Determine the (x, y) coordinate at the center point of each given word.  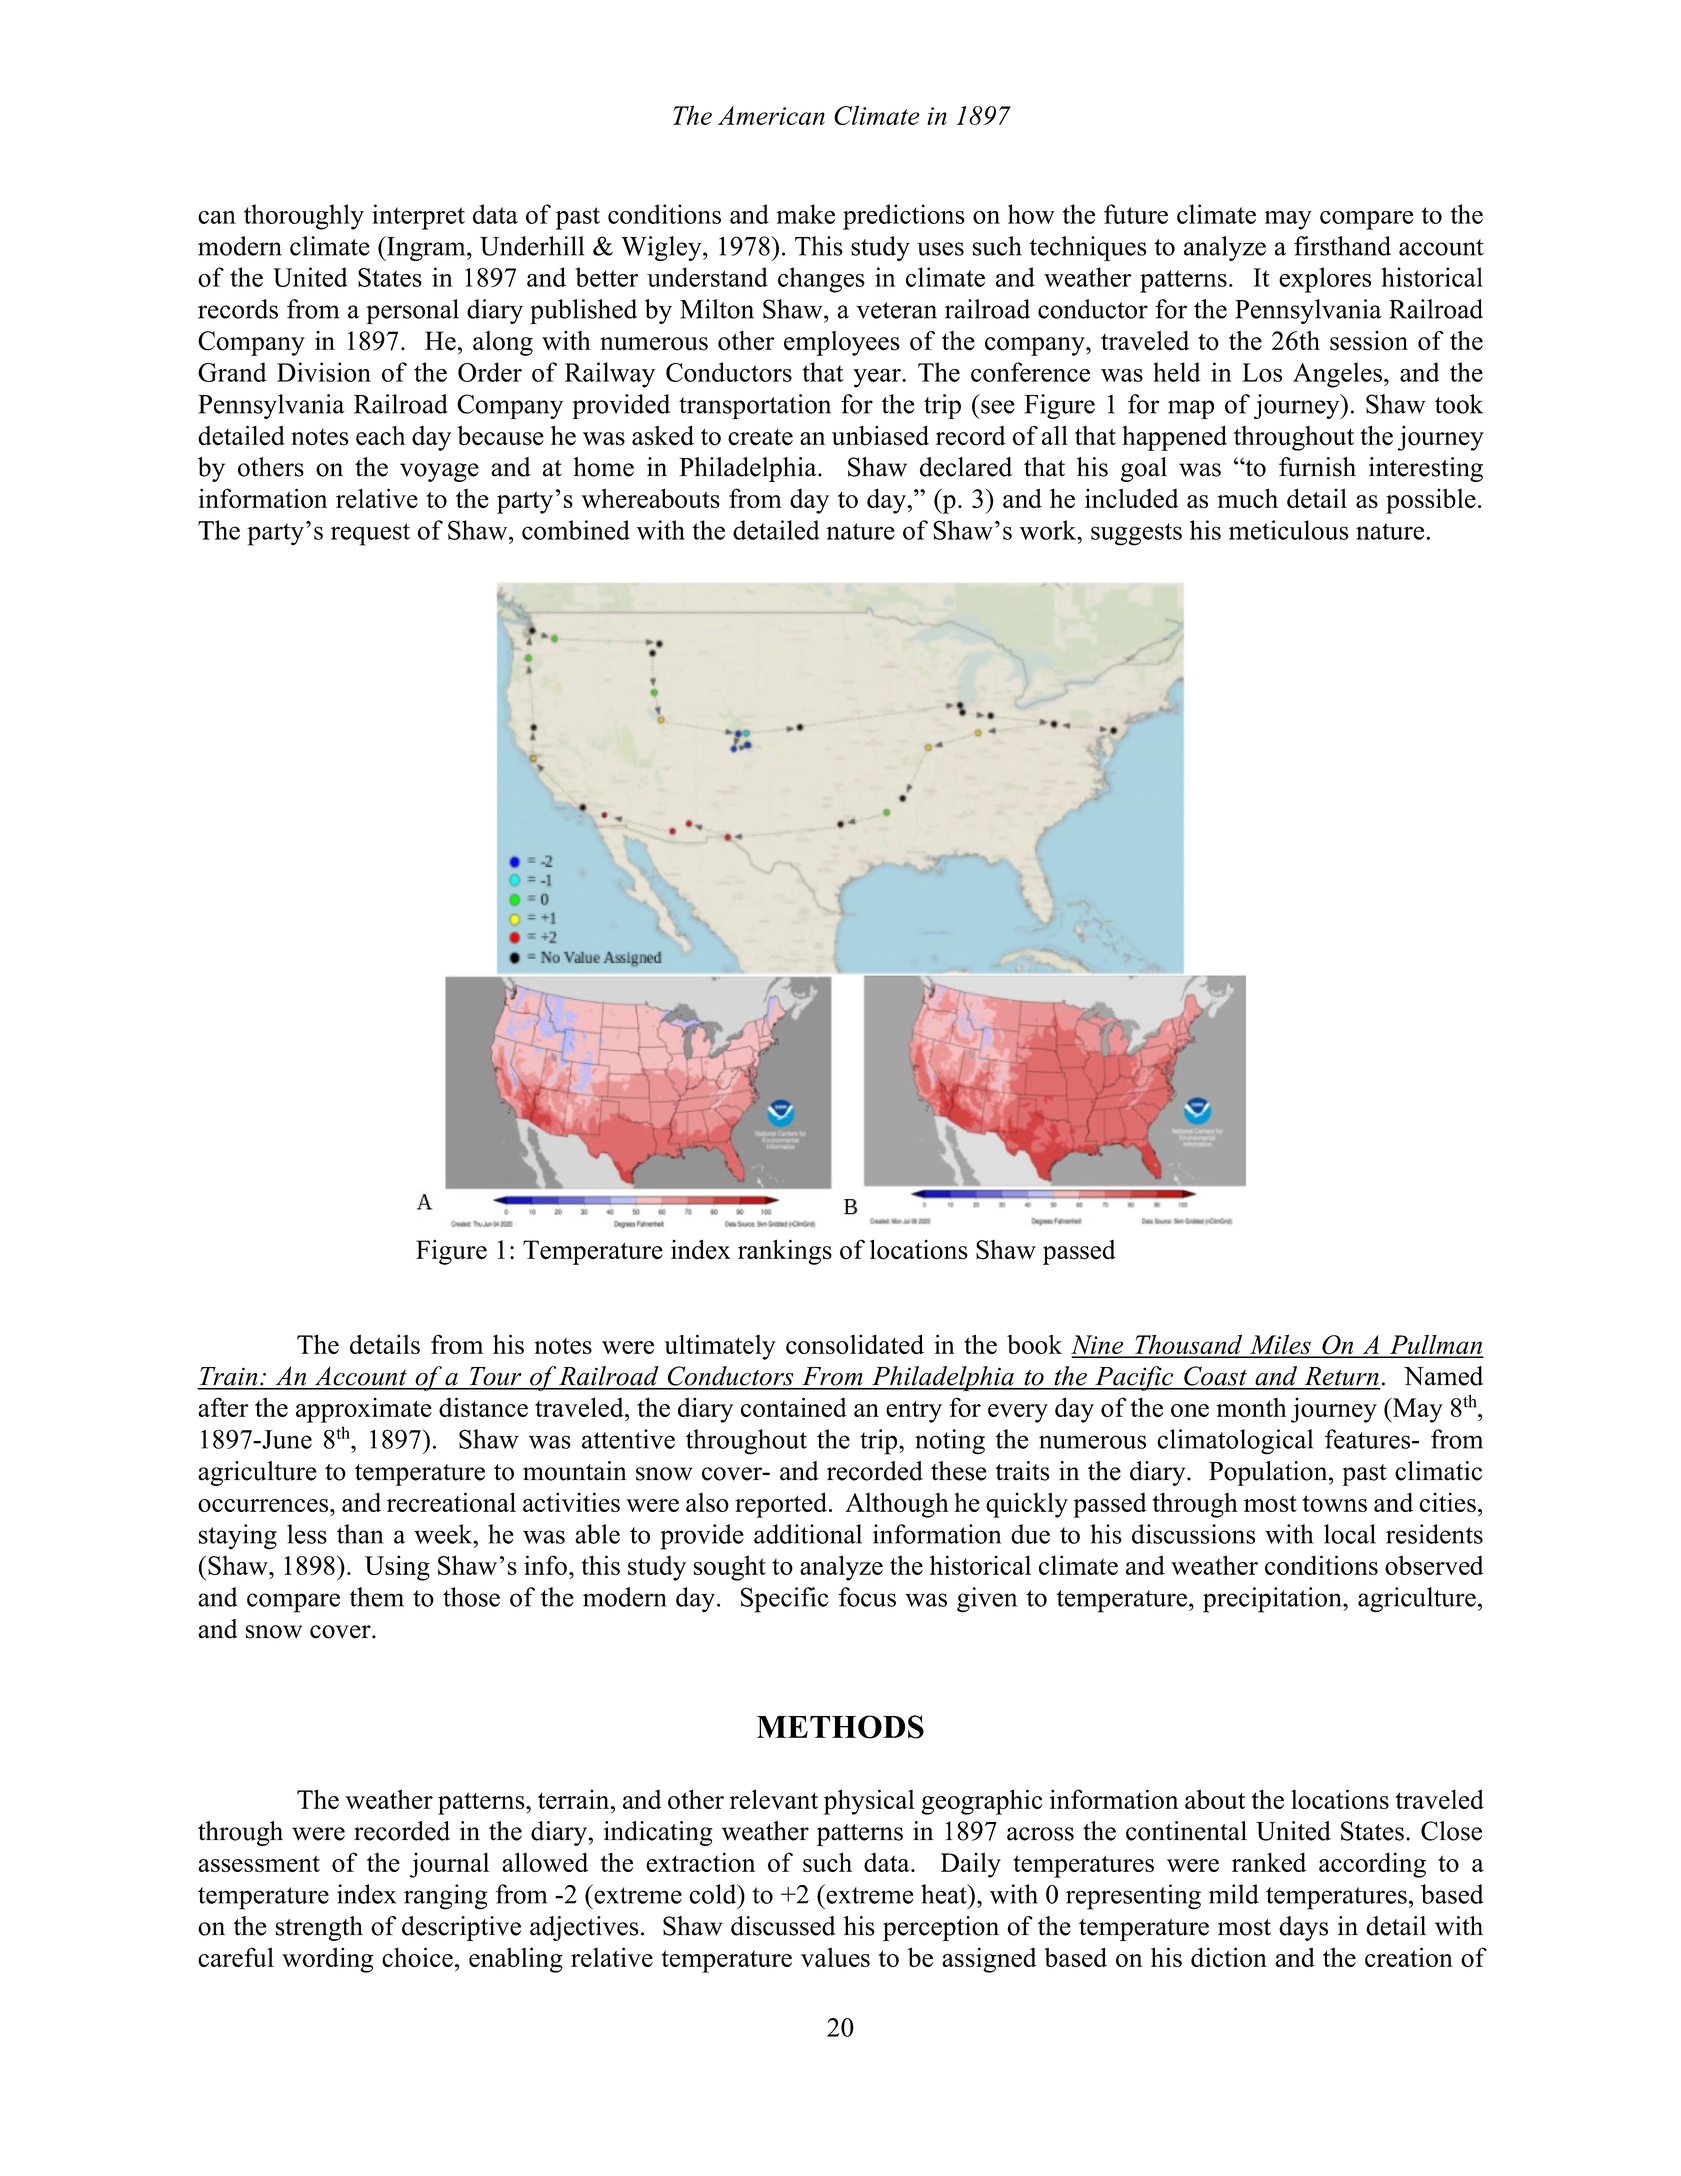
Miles (1280, 1345)
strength (319, 1928)
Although (897, 1505)
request (370, 534)
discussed (783, 1926)
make (805, 214)
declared (966, 467)
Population (1269, 1473)
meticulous (1289, 530)
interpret (418, 217)
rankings (785, 1252)
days (1303, 1928)
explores (1325, 280)
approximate (364, 1410)
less (307, 1534)
